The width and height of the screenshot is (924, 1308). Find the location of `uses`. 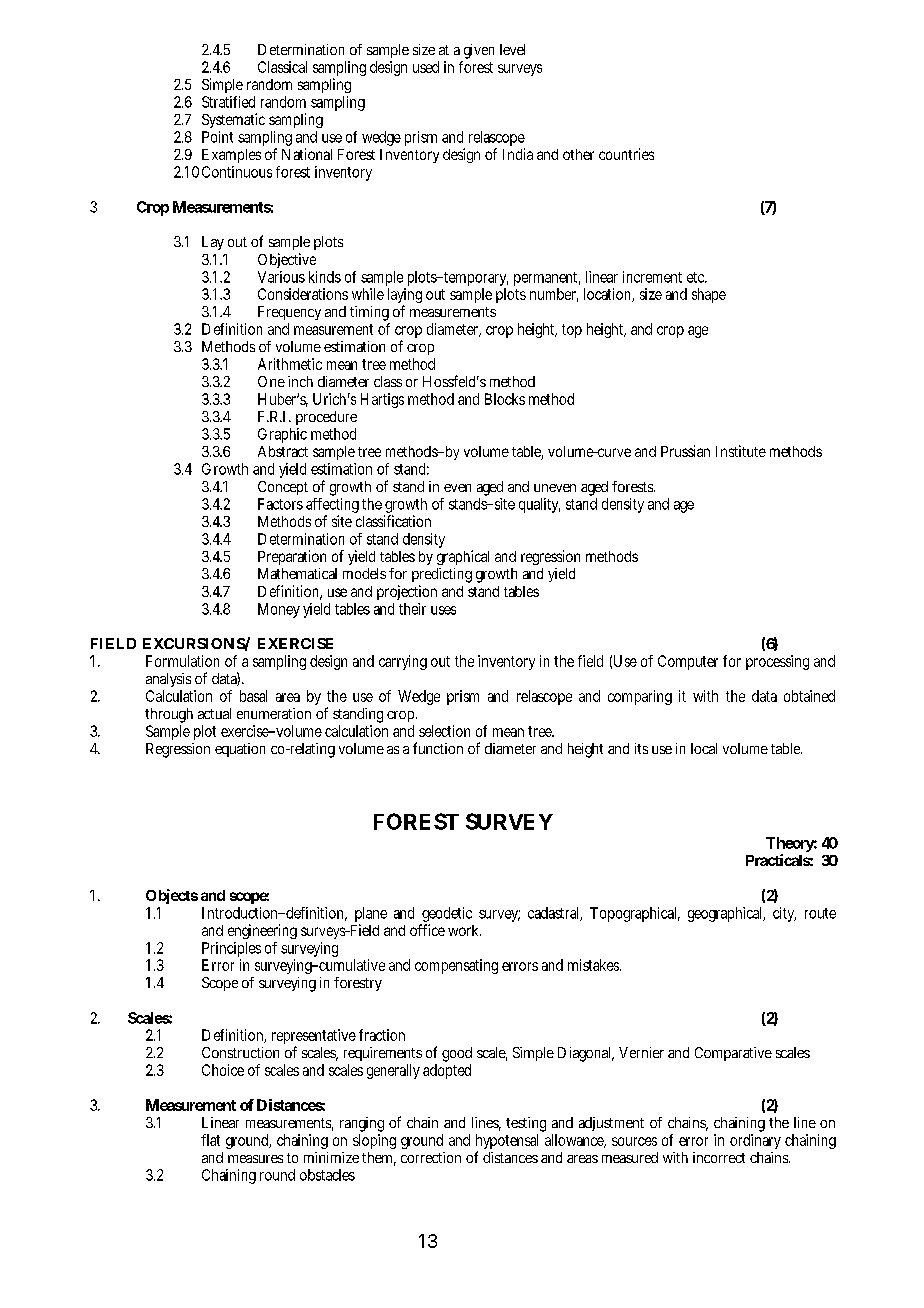

uses is located at coordinates (443, 610).
